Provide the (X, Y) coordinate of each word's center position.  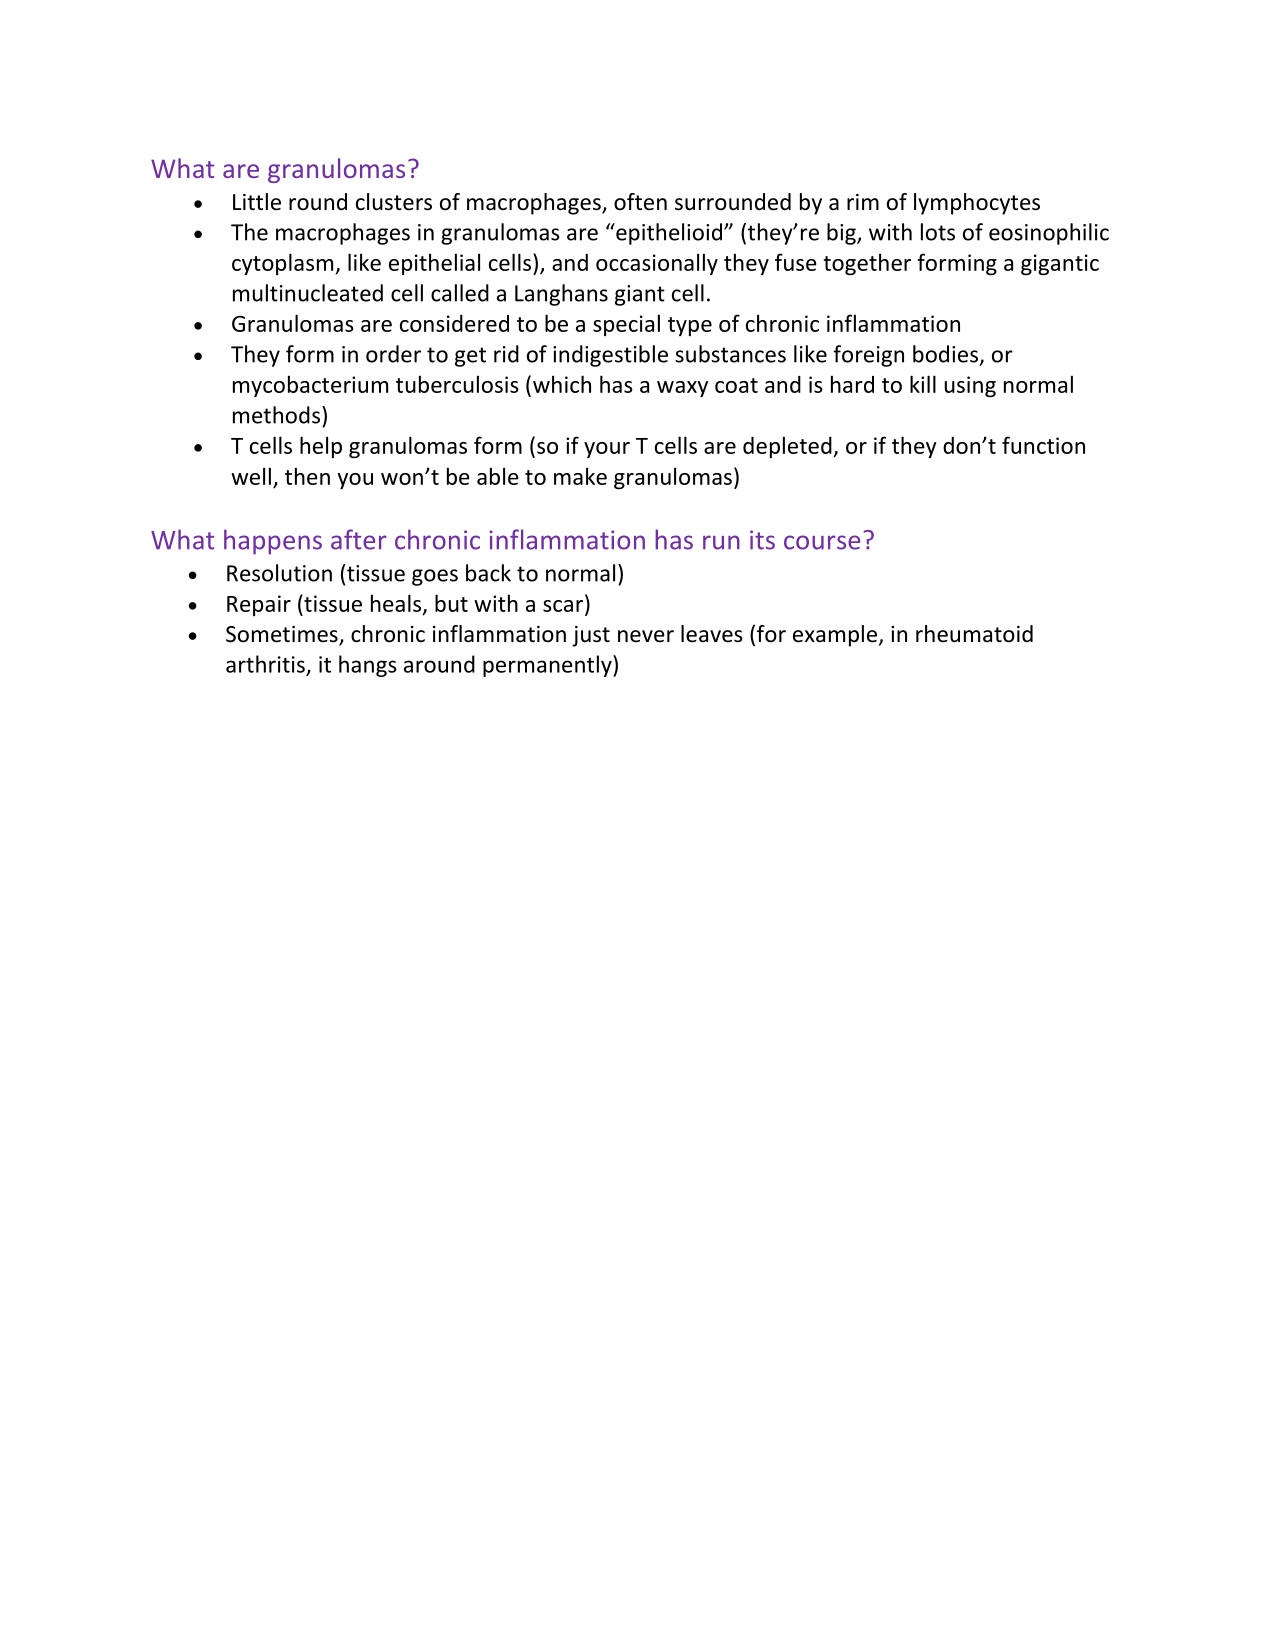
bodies (945, 354)
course (822, 542)
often (640, 202)
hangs (368, 666)
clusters (394, 202)
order (393, 354)
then (307, 476)
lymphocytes (977, 204)
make (580, 476)
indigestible (610, 356)
